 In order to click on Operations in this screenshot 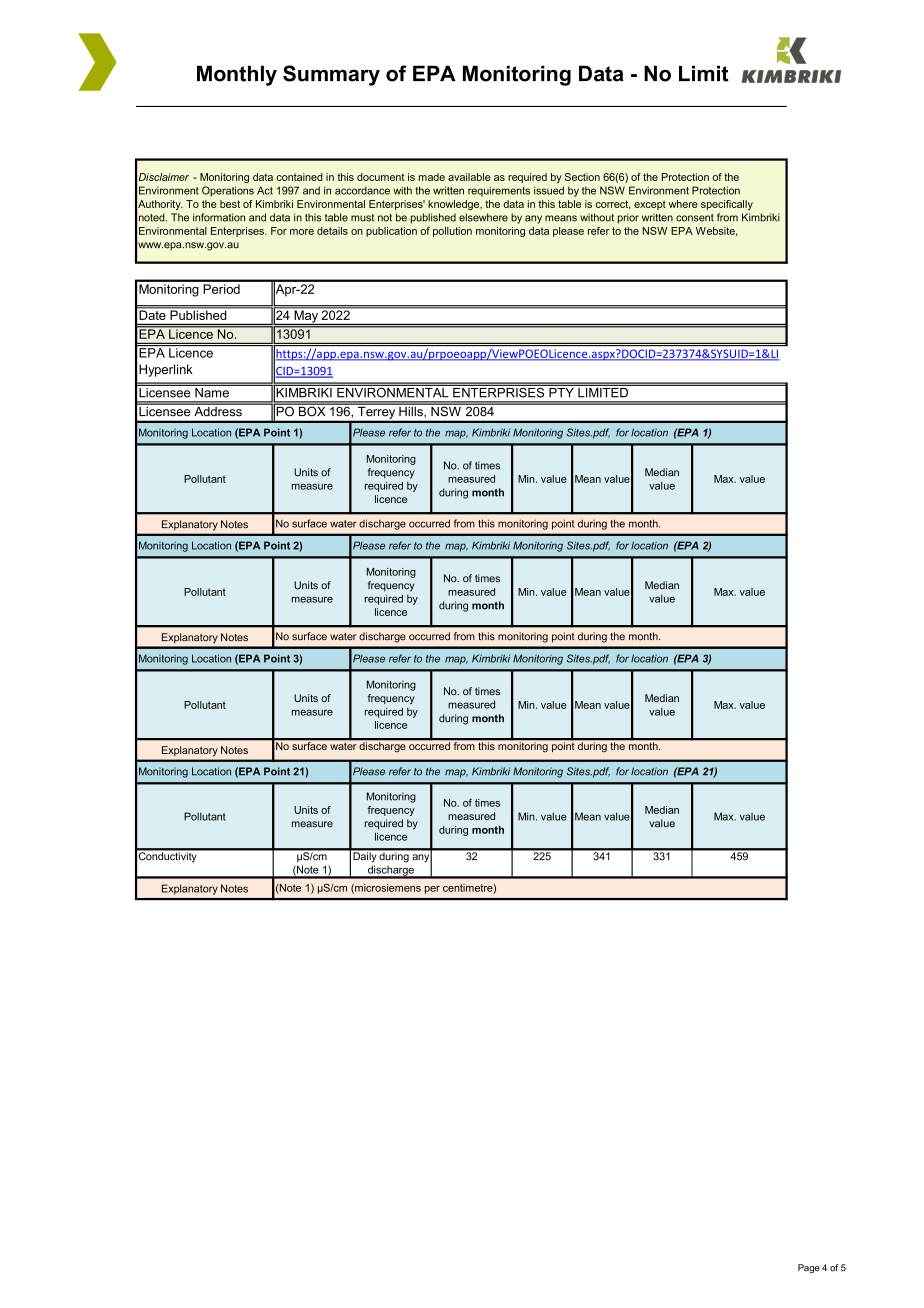, I will do `click(228, 191)`.
